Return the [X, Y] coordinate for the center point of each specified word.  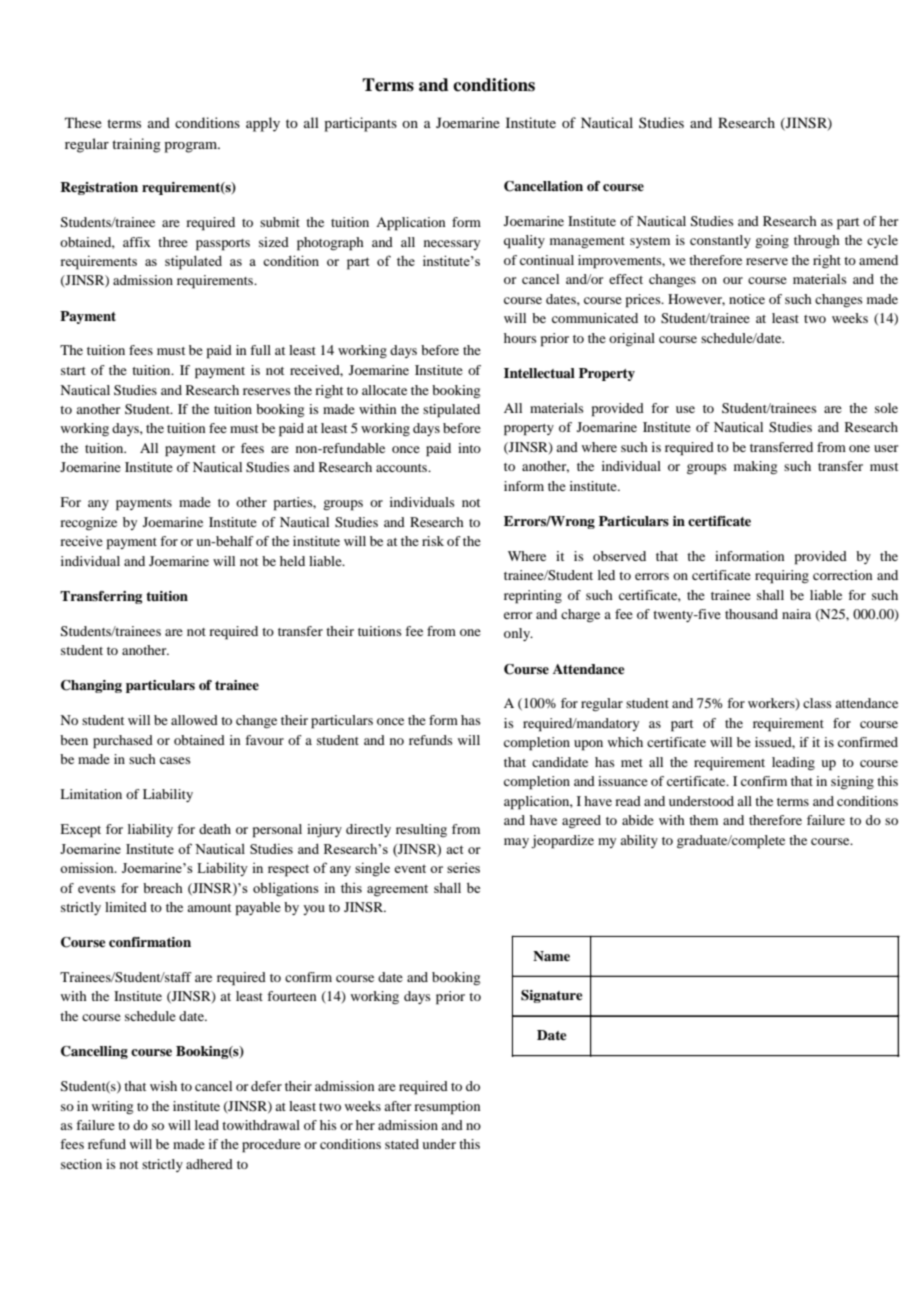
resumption [447, 1108]
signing [852, 782]
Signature [552, 996]
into [469, 448]
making [755, 467]
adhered [209, 1164]
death [215, 829]
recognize [88, 523]
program [192, 147]
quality [524, 242]
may [516, 843]
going [772, 241]
